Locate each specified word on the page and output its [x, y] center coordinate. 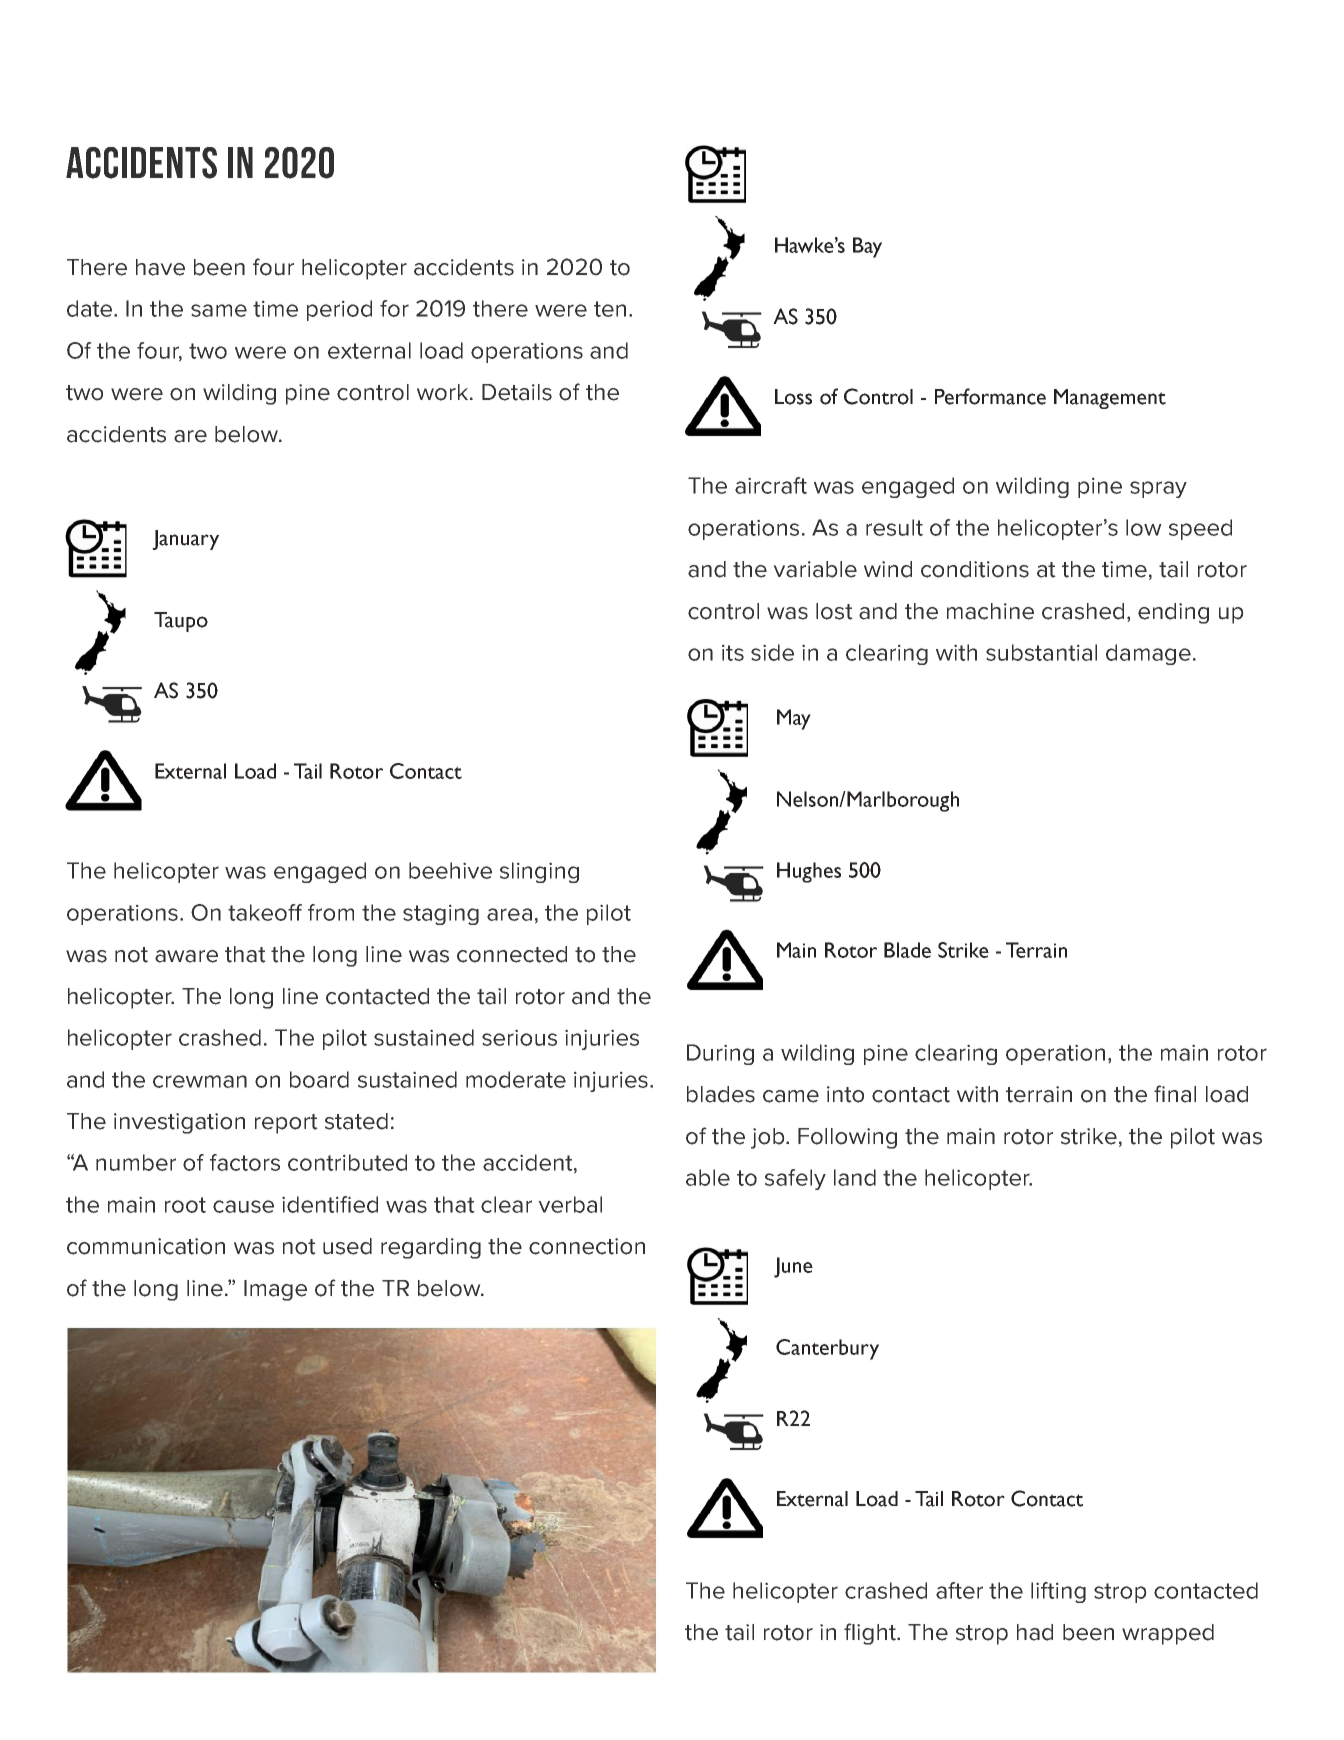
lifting [1058, 1592]
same [219, 310]
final [1175, 1094]
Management [1110, 399]
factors [245, 1162]
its [733, 652]
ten [610, 309]
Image [275, 1290]
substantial [1041, 652]
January [185, 540]
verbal [570, 1204]
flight [871, 1634]
